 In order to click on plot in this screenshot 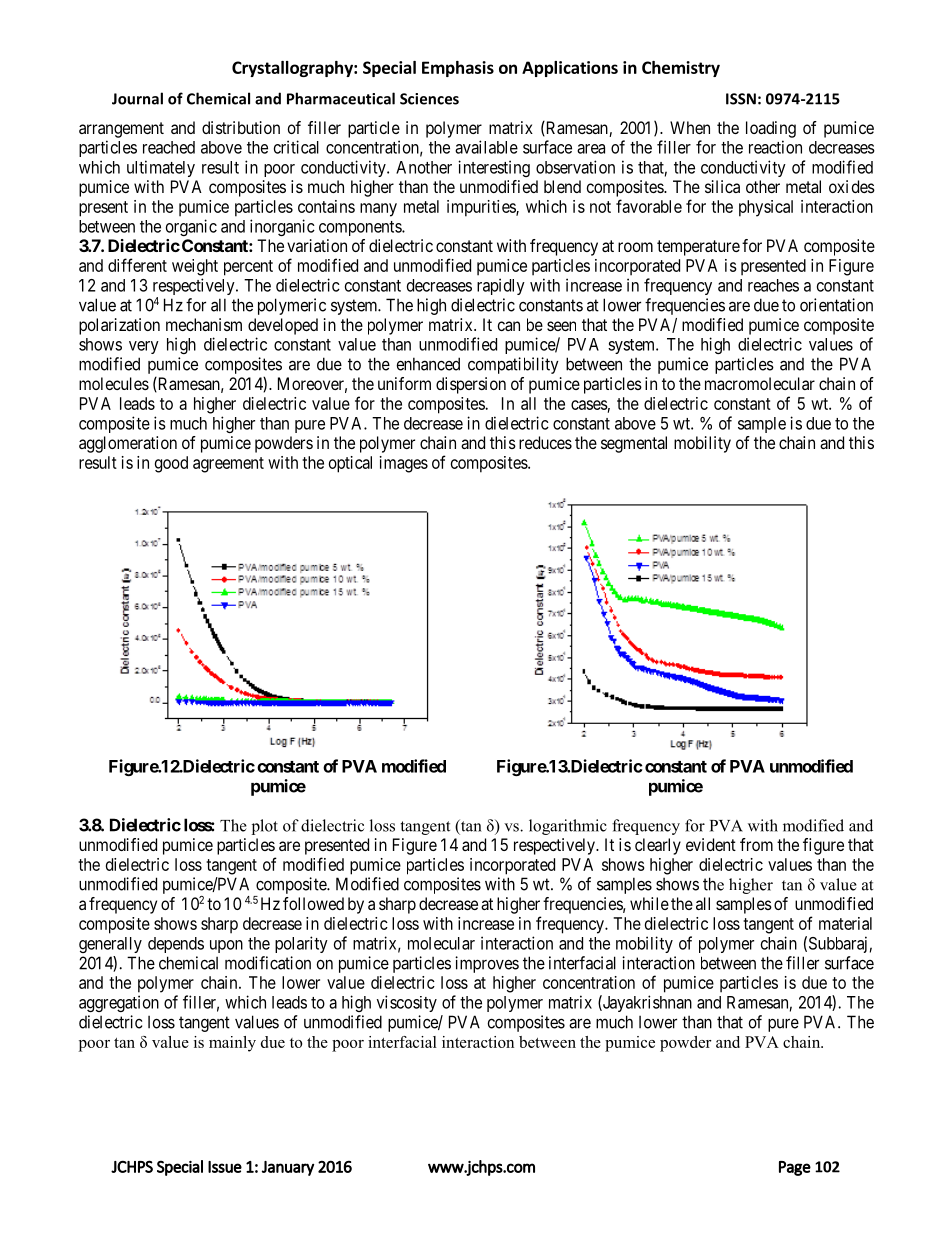, I will do `click(265, 827)`.
